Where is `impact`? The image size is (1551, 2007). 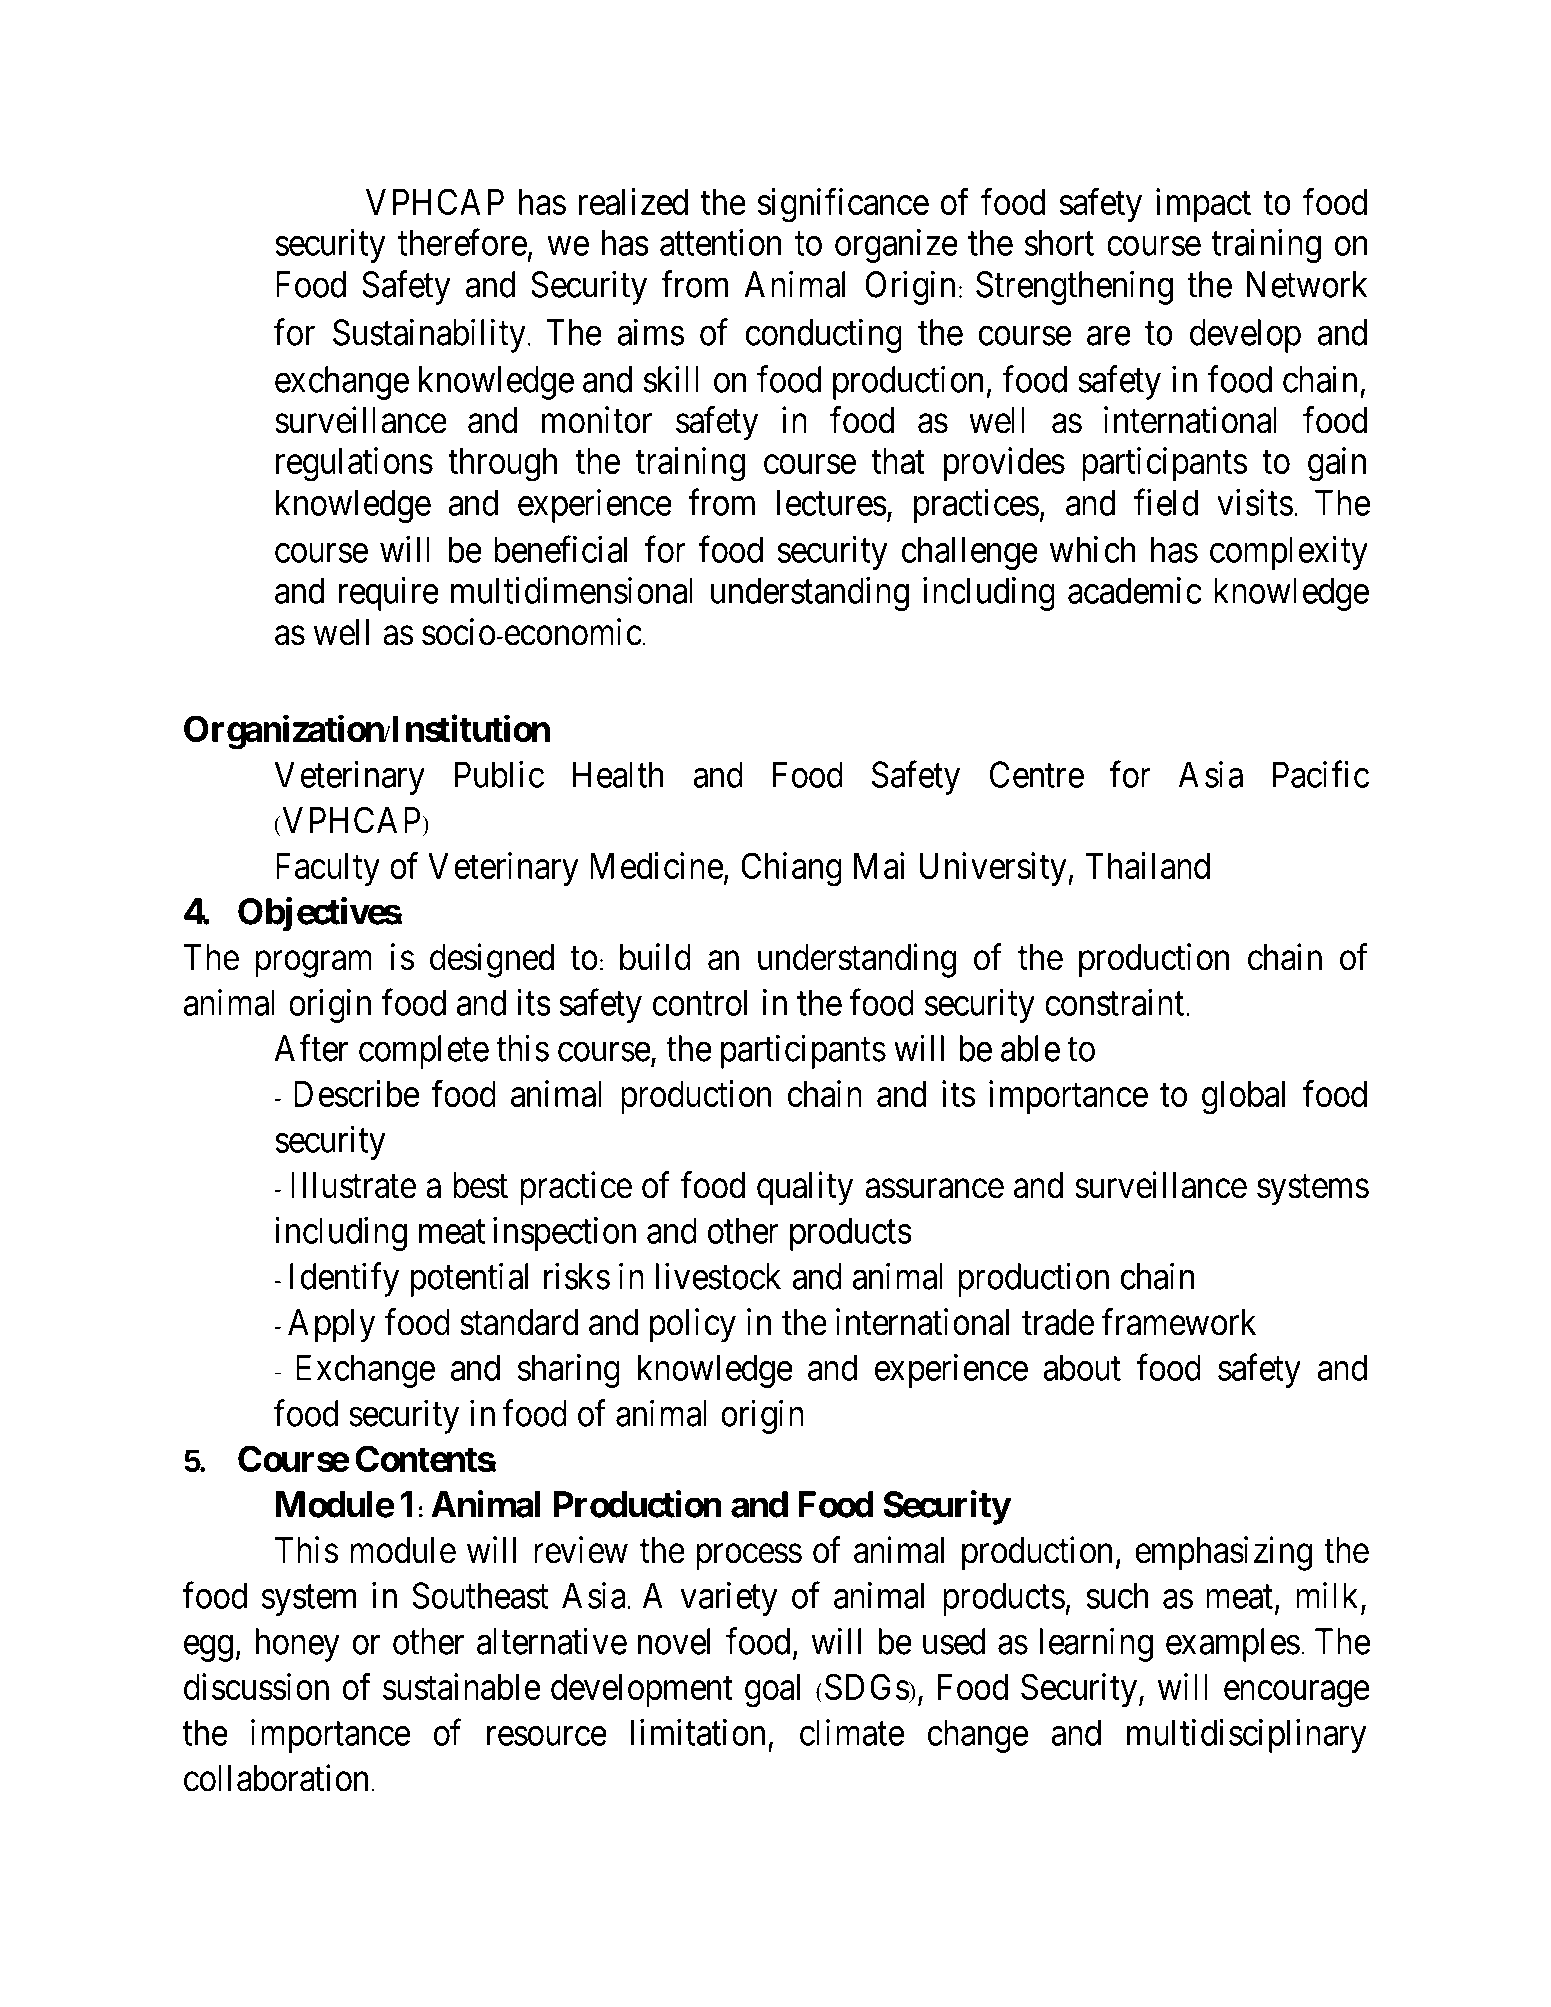
impact is located at coordinates (1203, 205).
